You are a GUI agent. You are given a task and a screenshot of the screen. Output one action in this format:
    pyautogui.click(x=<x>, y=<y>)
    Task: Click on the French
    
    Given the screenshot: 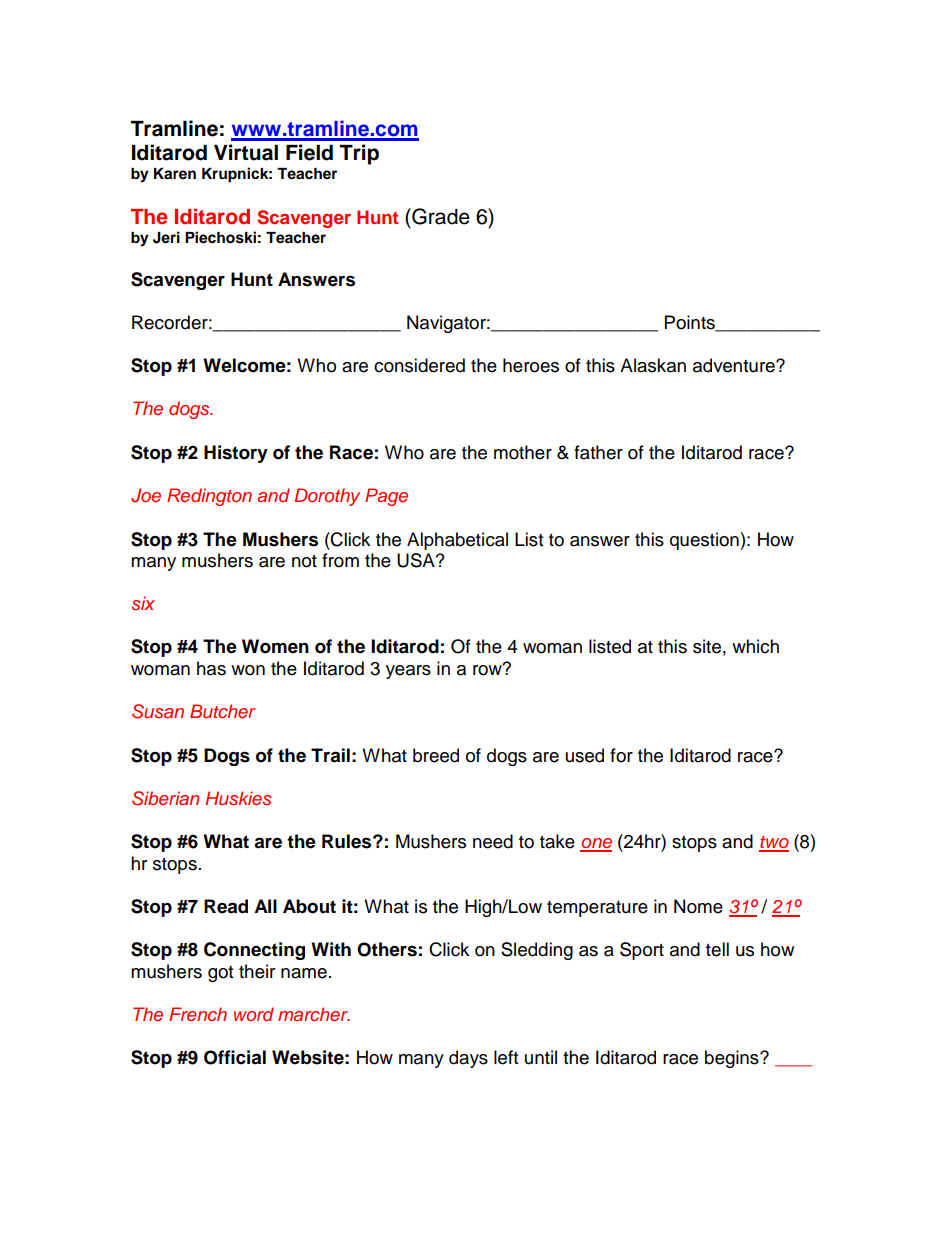 What is the action you would take?
    pyautogui.click(x=198, y=1014)
